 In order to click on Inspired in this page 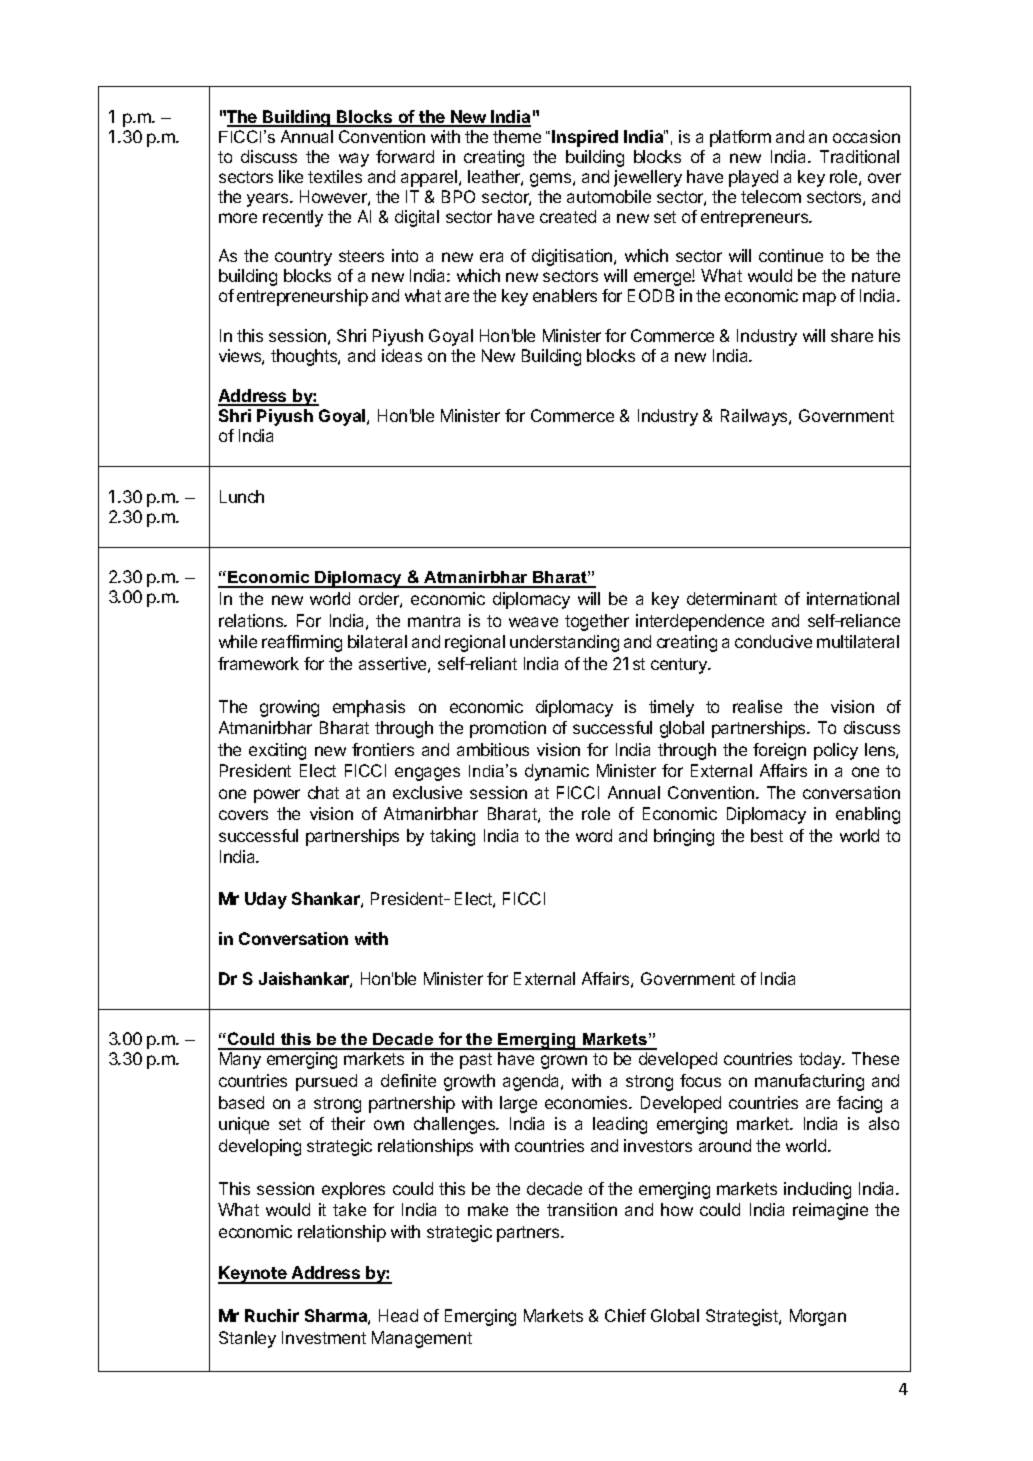, I will do `click(585, 138)`.
